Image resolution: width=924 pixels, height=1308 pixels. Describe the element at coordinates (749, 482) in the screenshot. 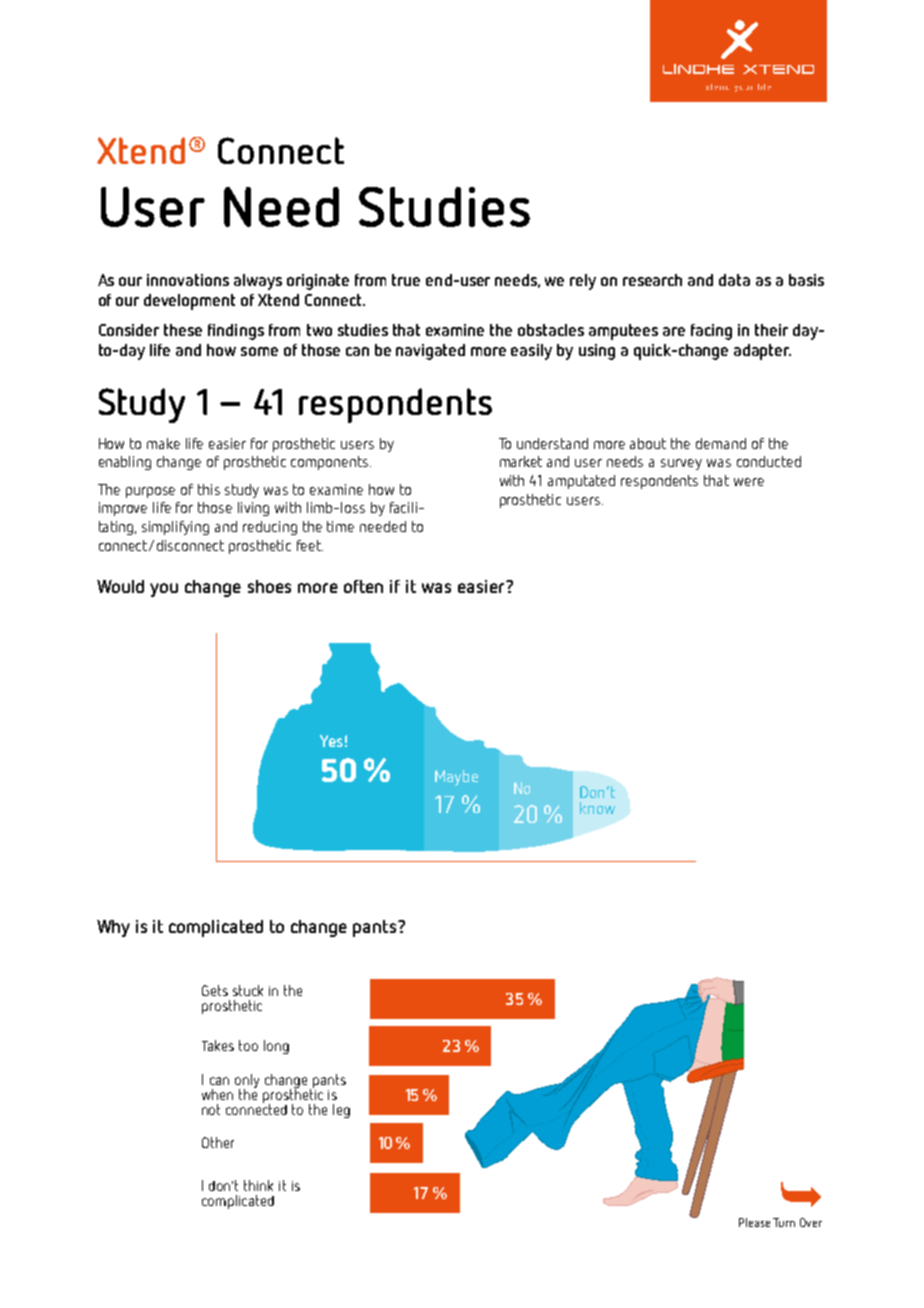

I see `were` at that location.
